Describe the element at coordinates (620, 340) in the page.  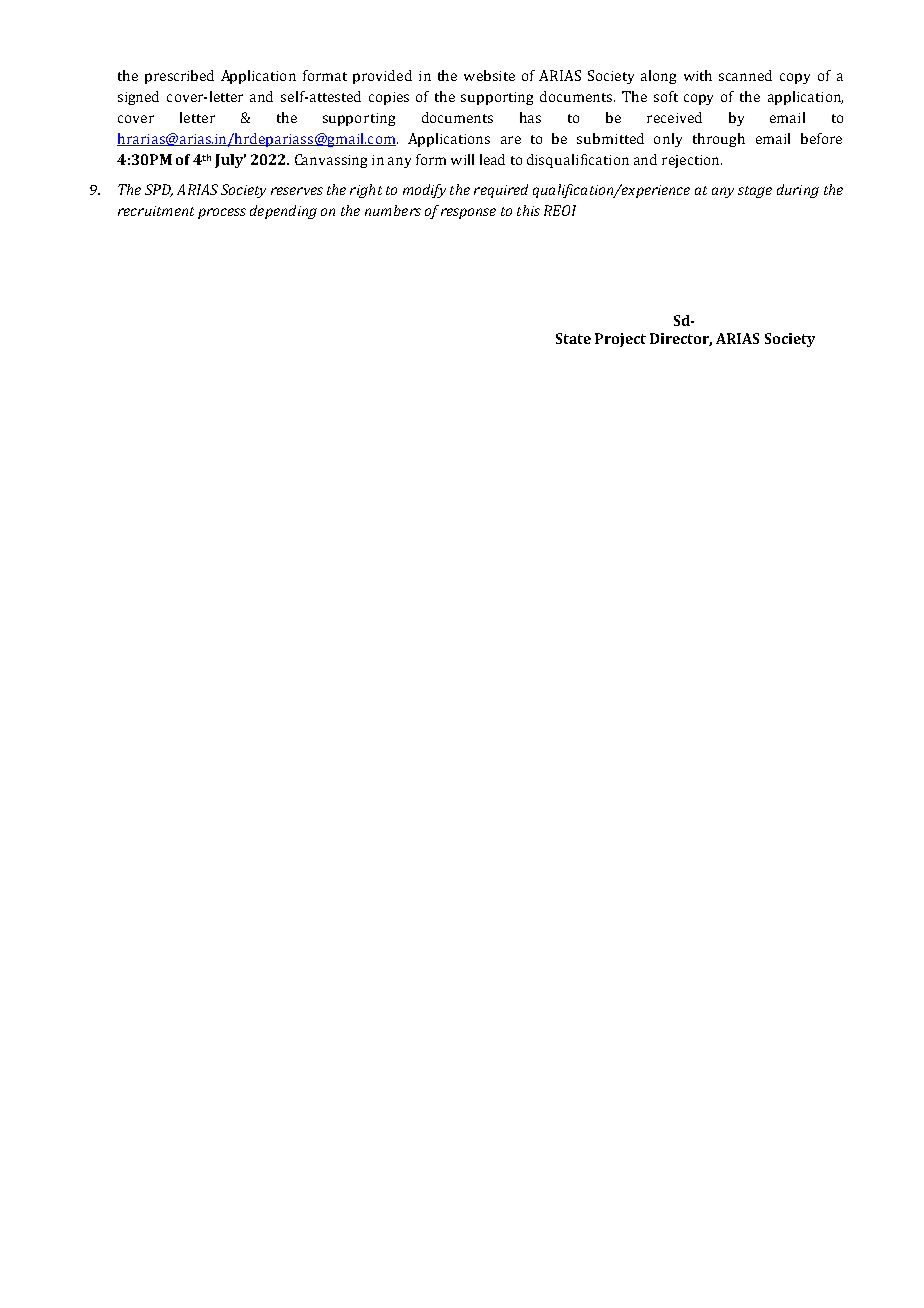
I see `Project` at that location.
